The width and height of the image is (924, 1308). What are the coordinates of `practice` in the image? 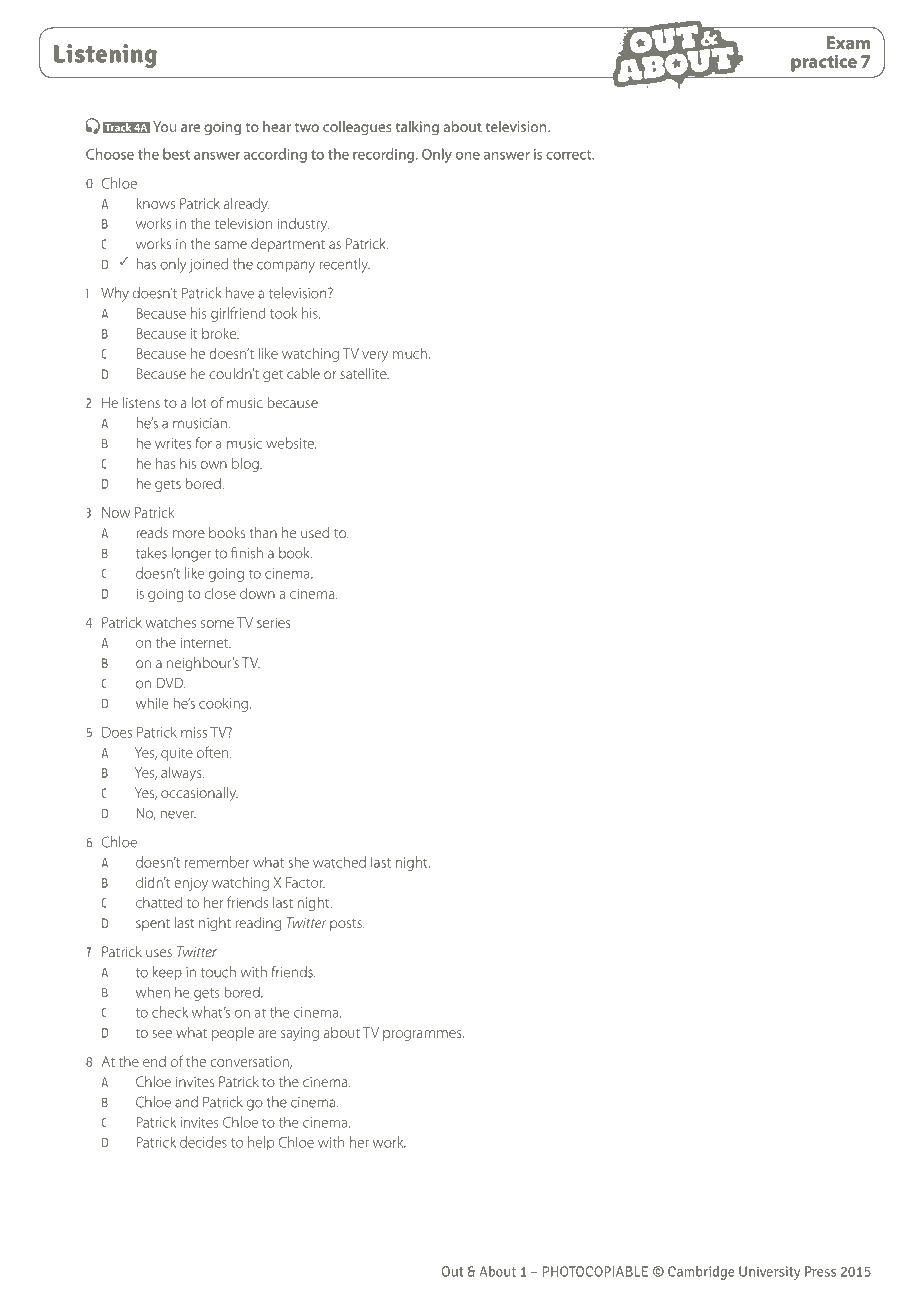 It's located at (824, 63).
